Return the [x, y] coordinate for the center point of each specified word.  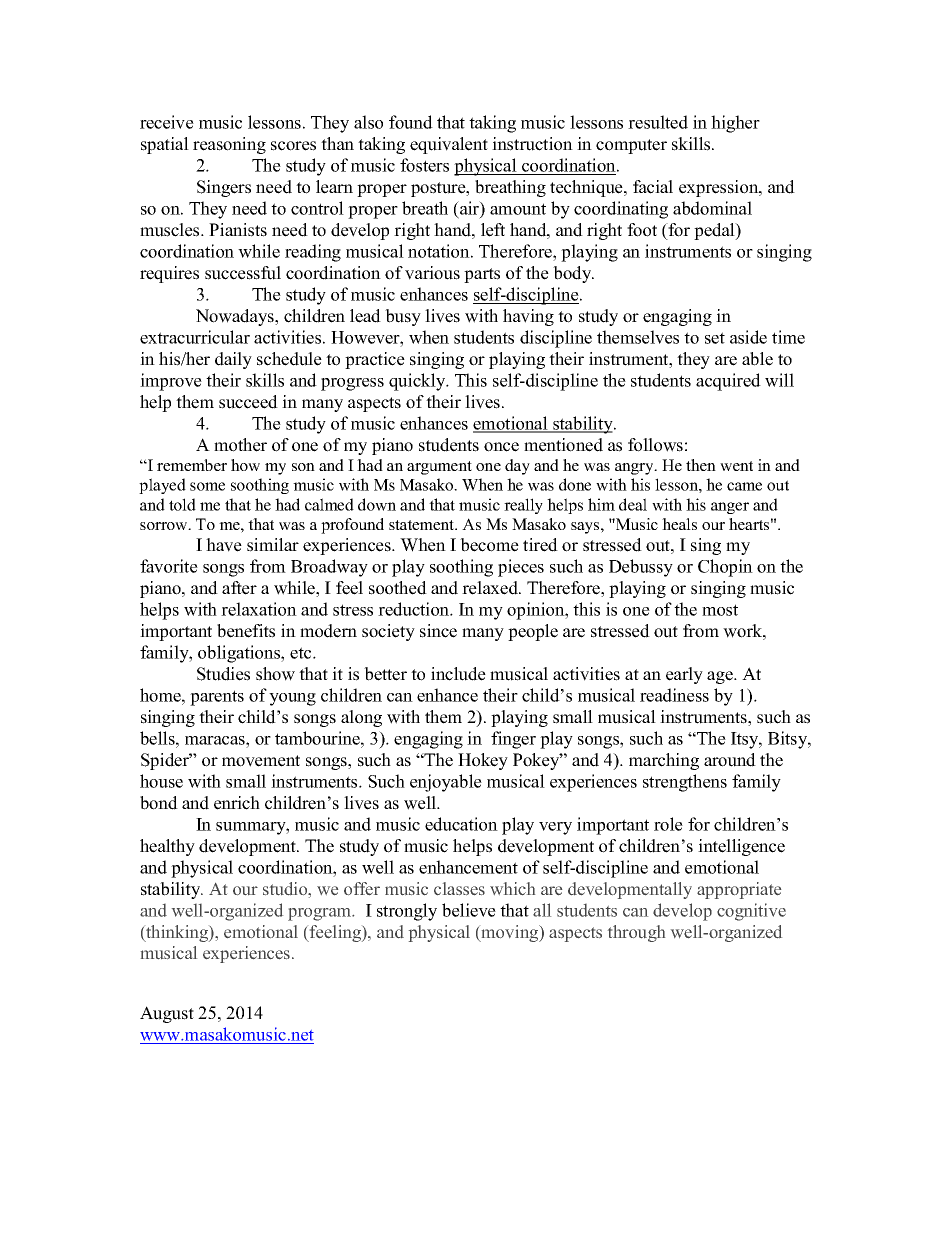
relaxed [491, 588]
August [167, 1014]
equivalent [449, 145]
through [636, 933]
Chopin [725, 568]
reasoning [229, 145]
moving [510, 933]
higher [735, 124]
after [239, 588]
